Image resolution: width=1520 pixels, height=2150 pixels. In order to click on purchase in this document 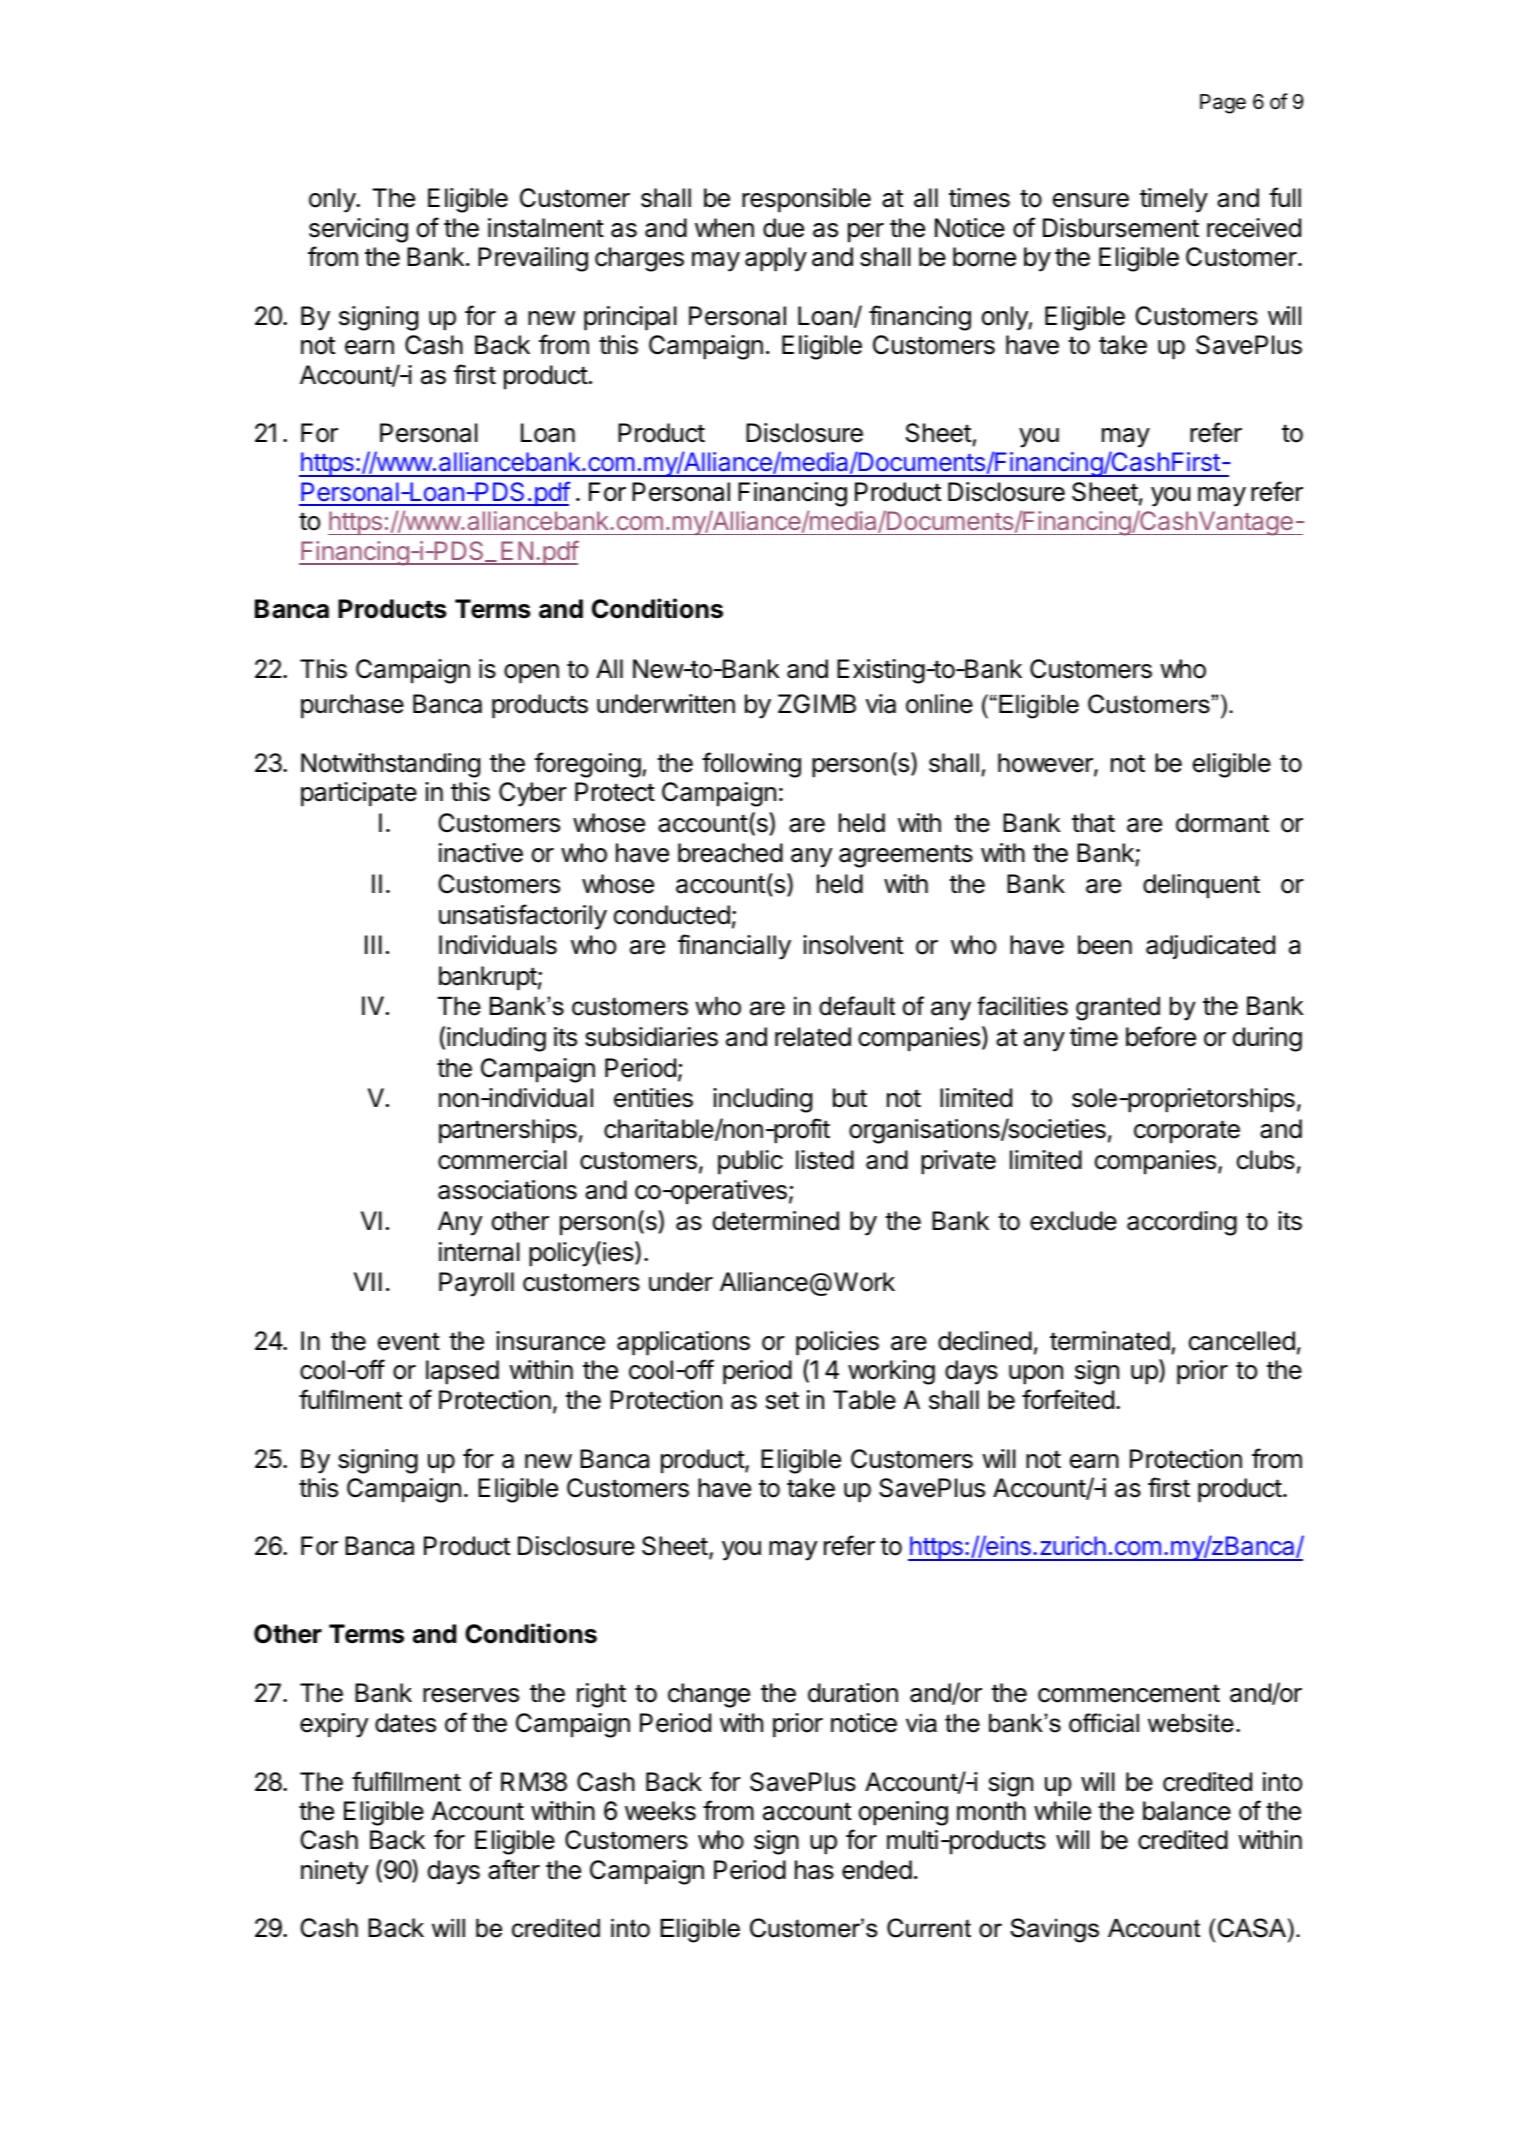, I will do `click(352, 706)`.
